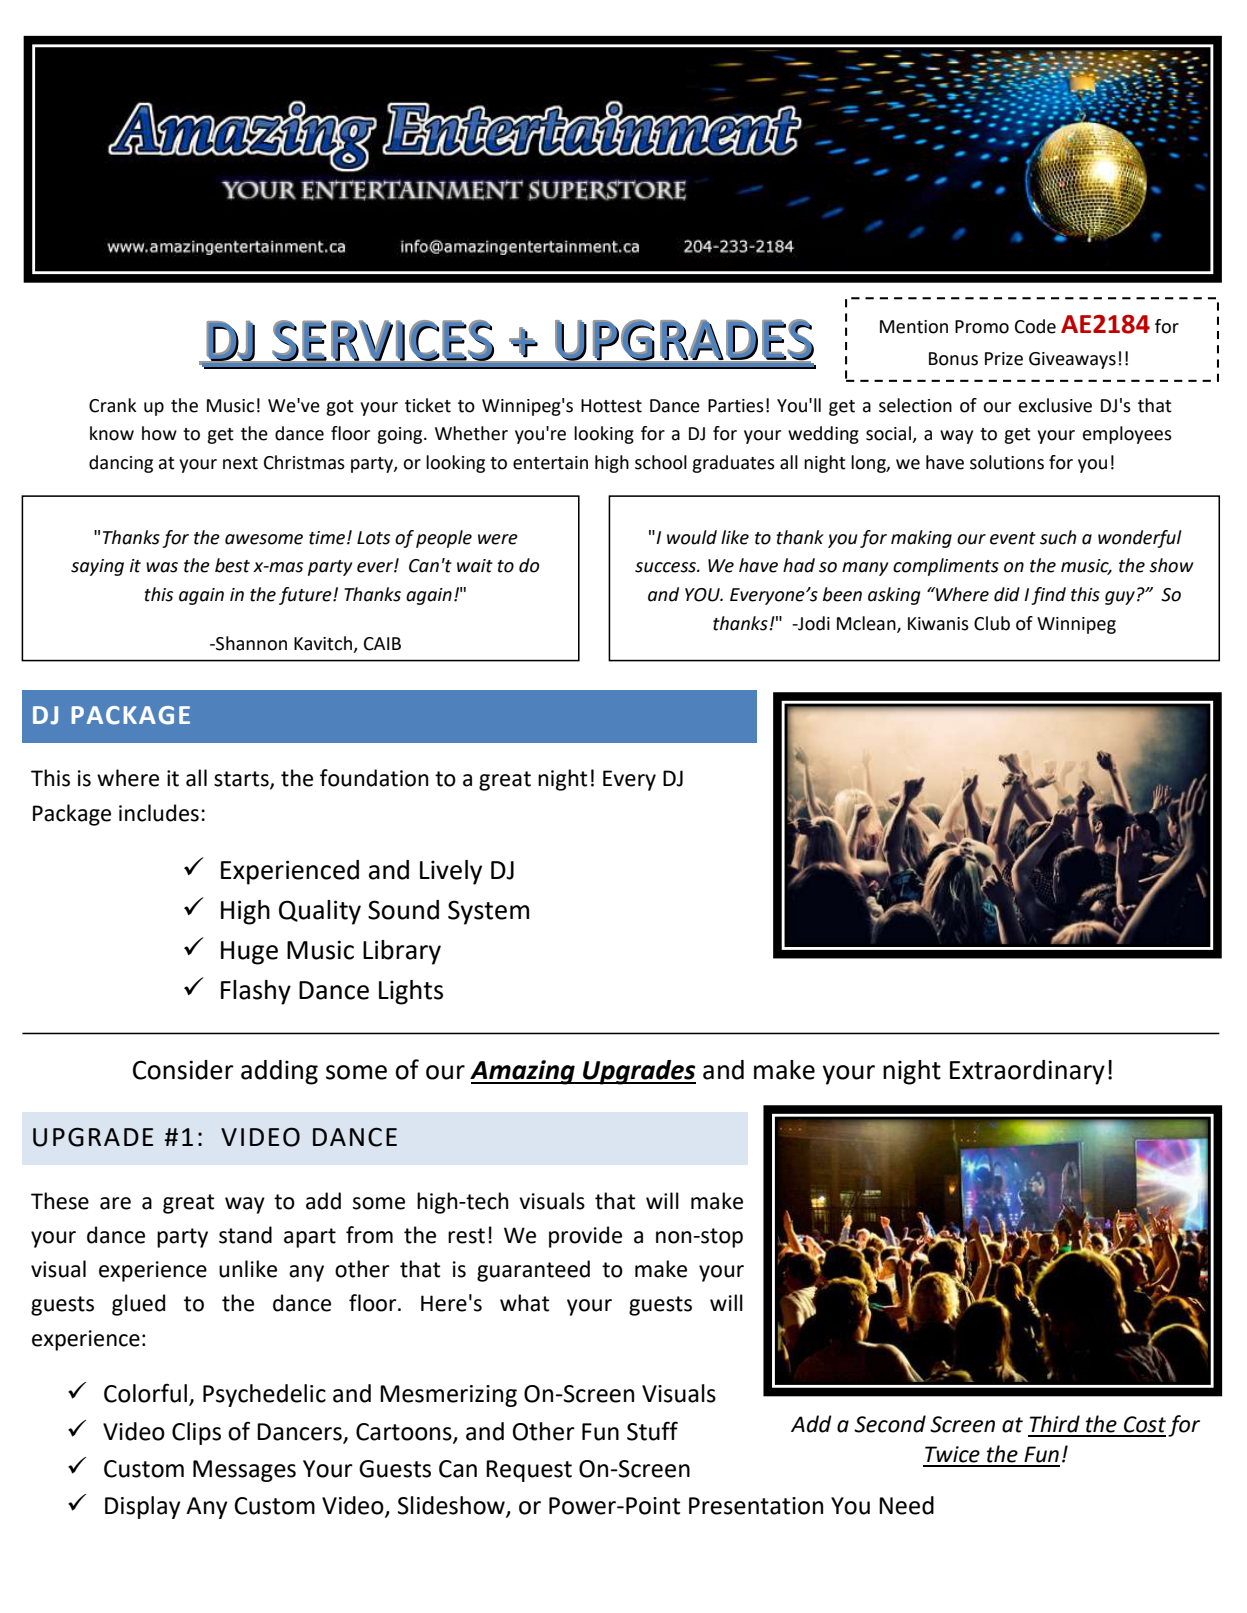 The image size is (1247, 1613). What do you see at coordinates (1027, 1072) in the screenshot?
I see `Extraordinary` at bounding box center [1027, 1072].
